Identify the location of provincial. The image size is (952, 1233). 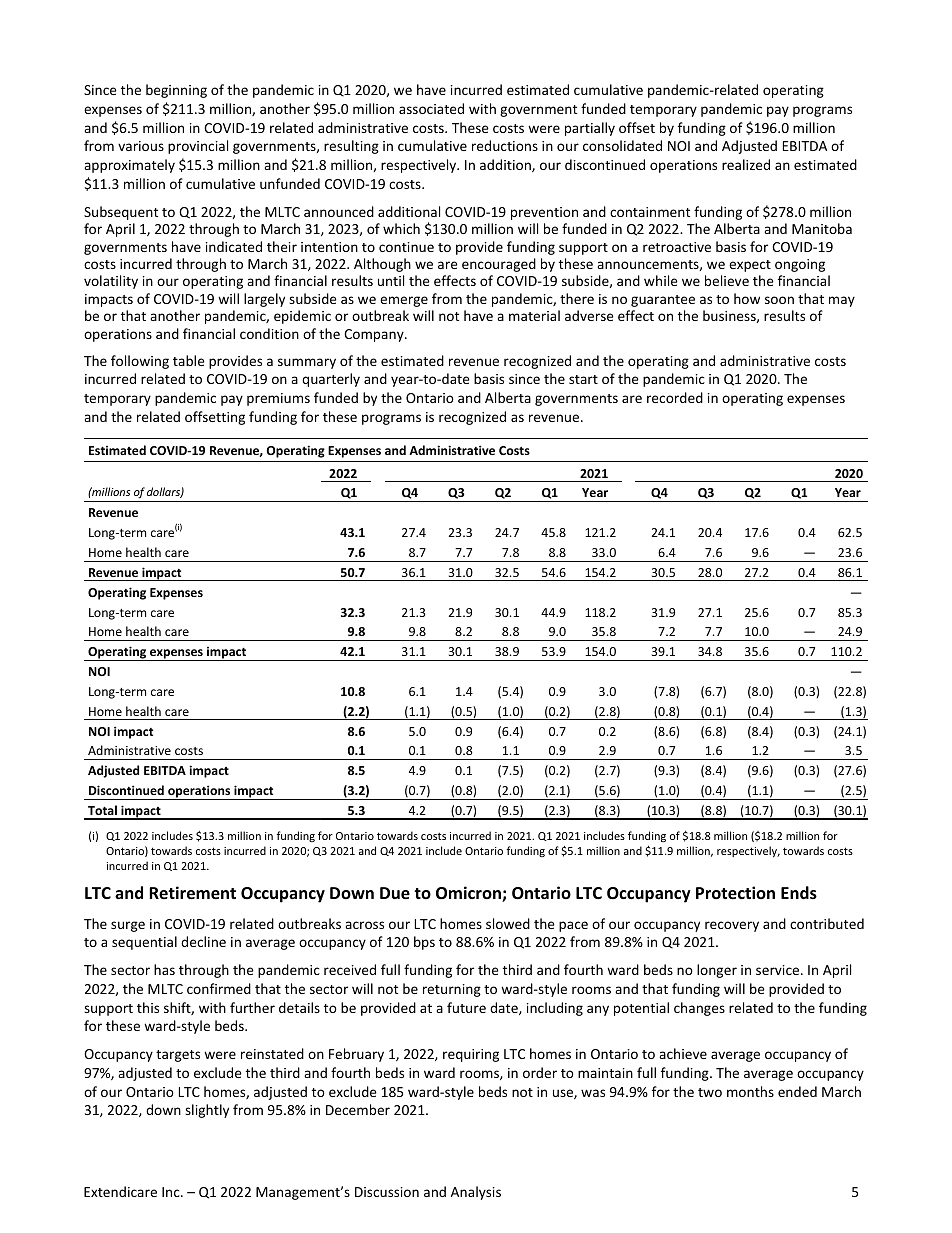
(198, 147).
